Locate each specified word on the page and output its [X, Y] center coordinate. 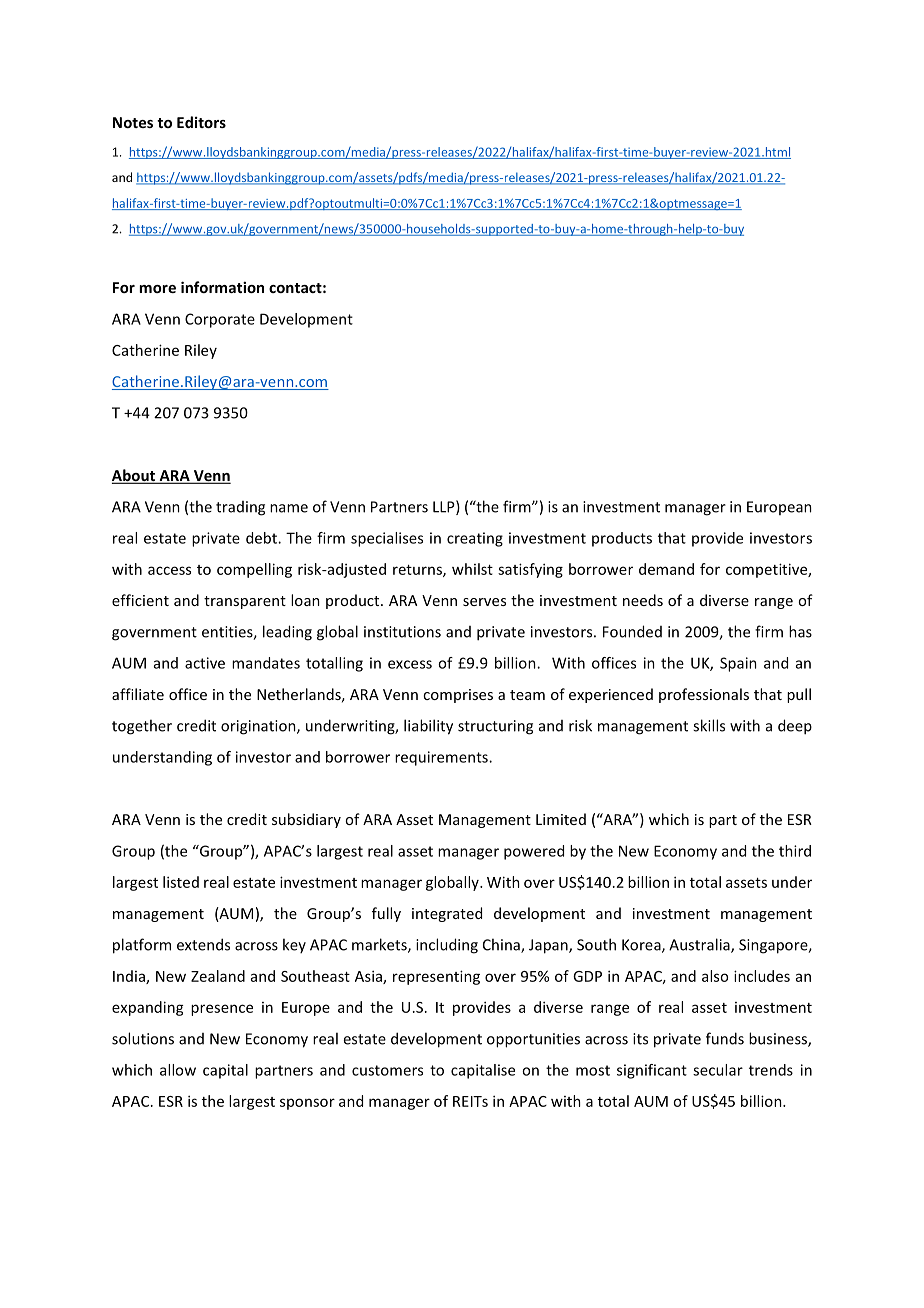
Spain [738, 664]
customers [387, 1070]
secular [718, 1070]
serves [484, 602]
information [222, 287]
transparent [245, 602]
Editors [201, 122]
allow [178, 1070]
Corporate [220, 320]
